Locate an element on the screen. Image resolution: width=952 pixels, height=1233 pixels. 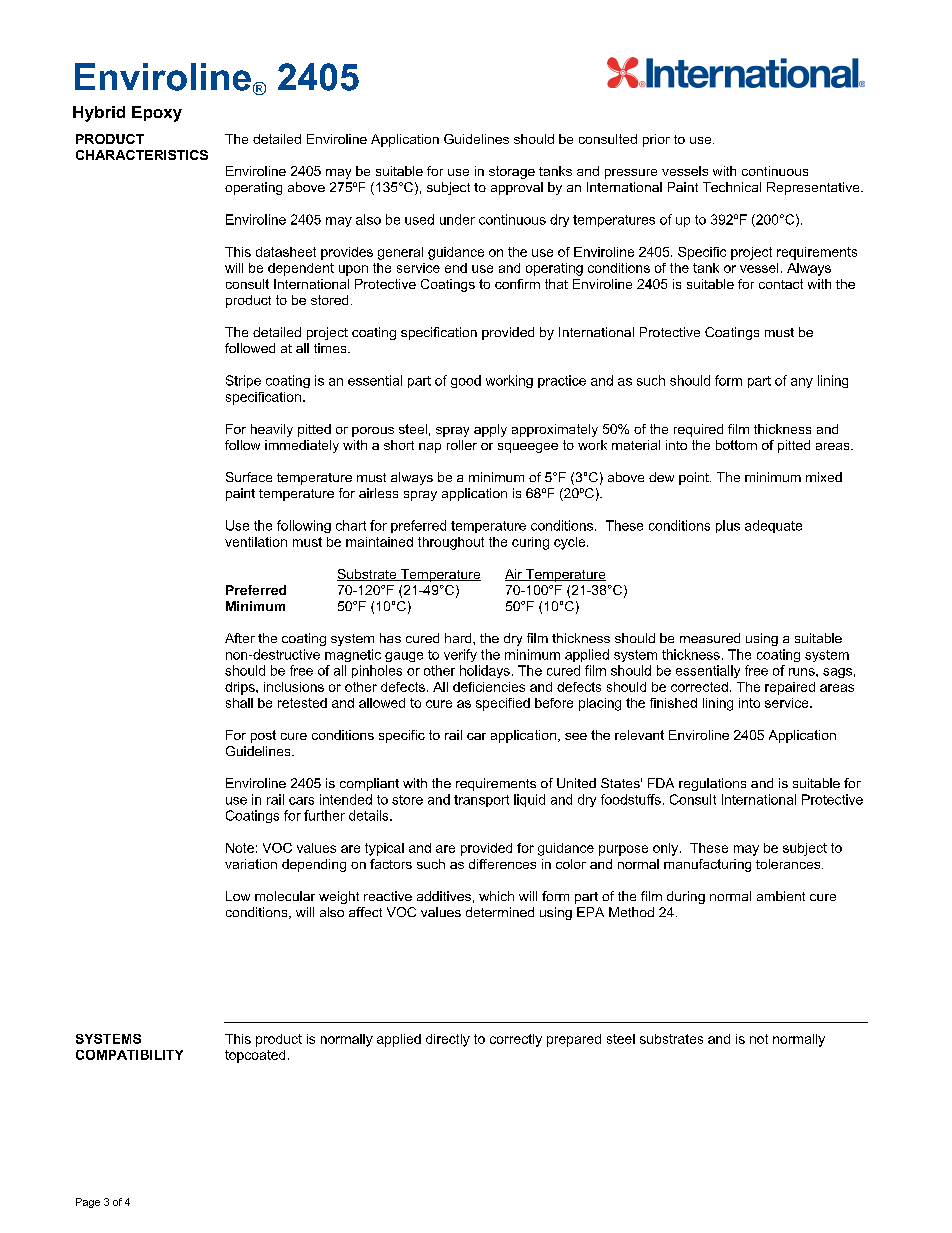
transport is located at coordinates (481, 801).
